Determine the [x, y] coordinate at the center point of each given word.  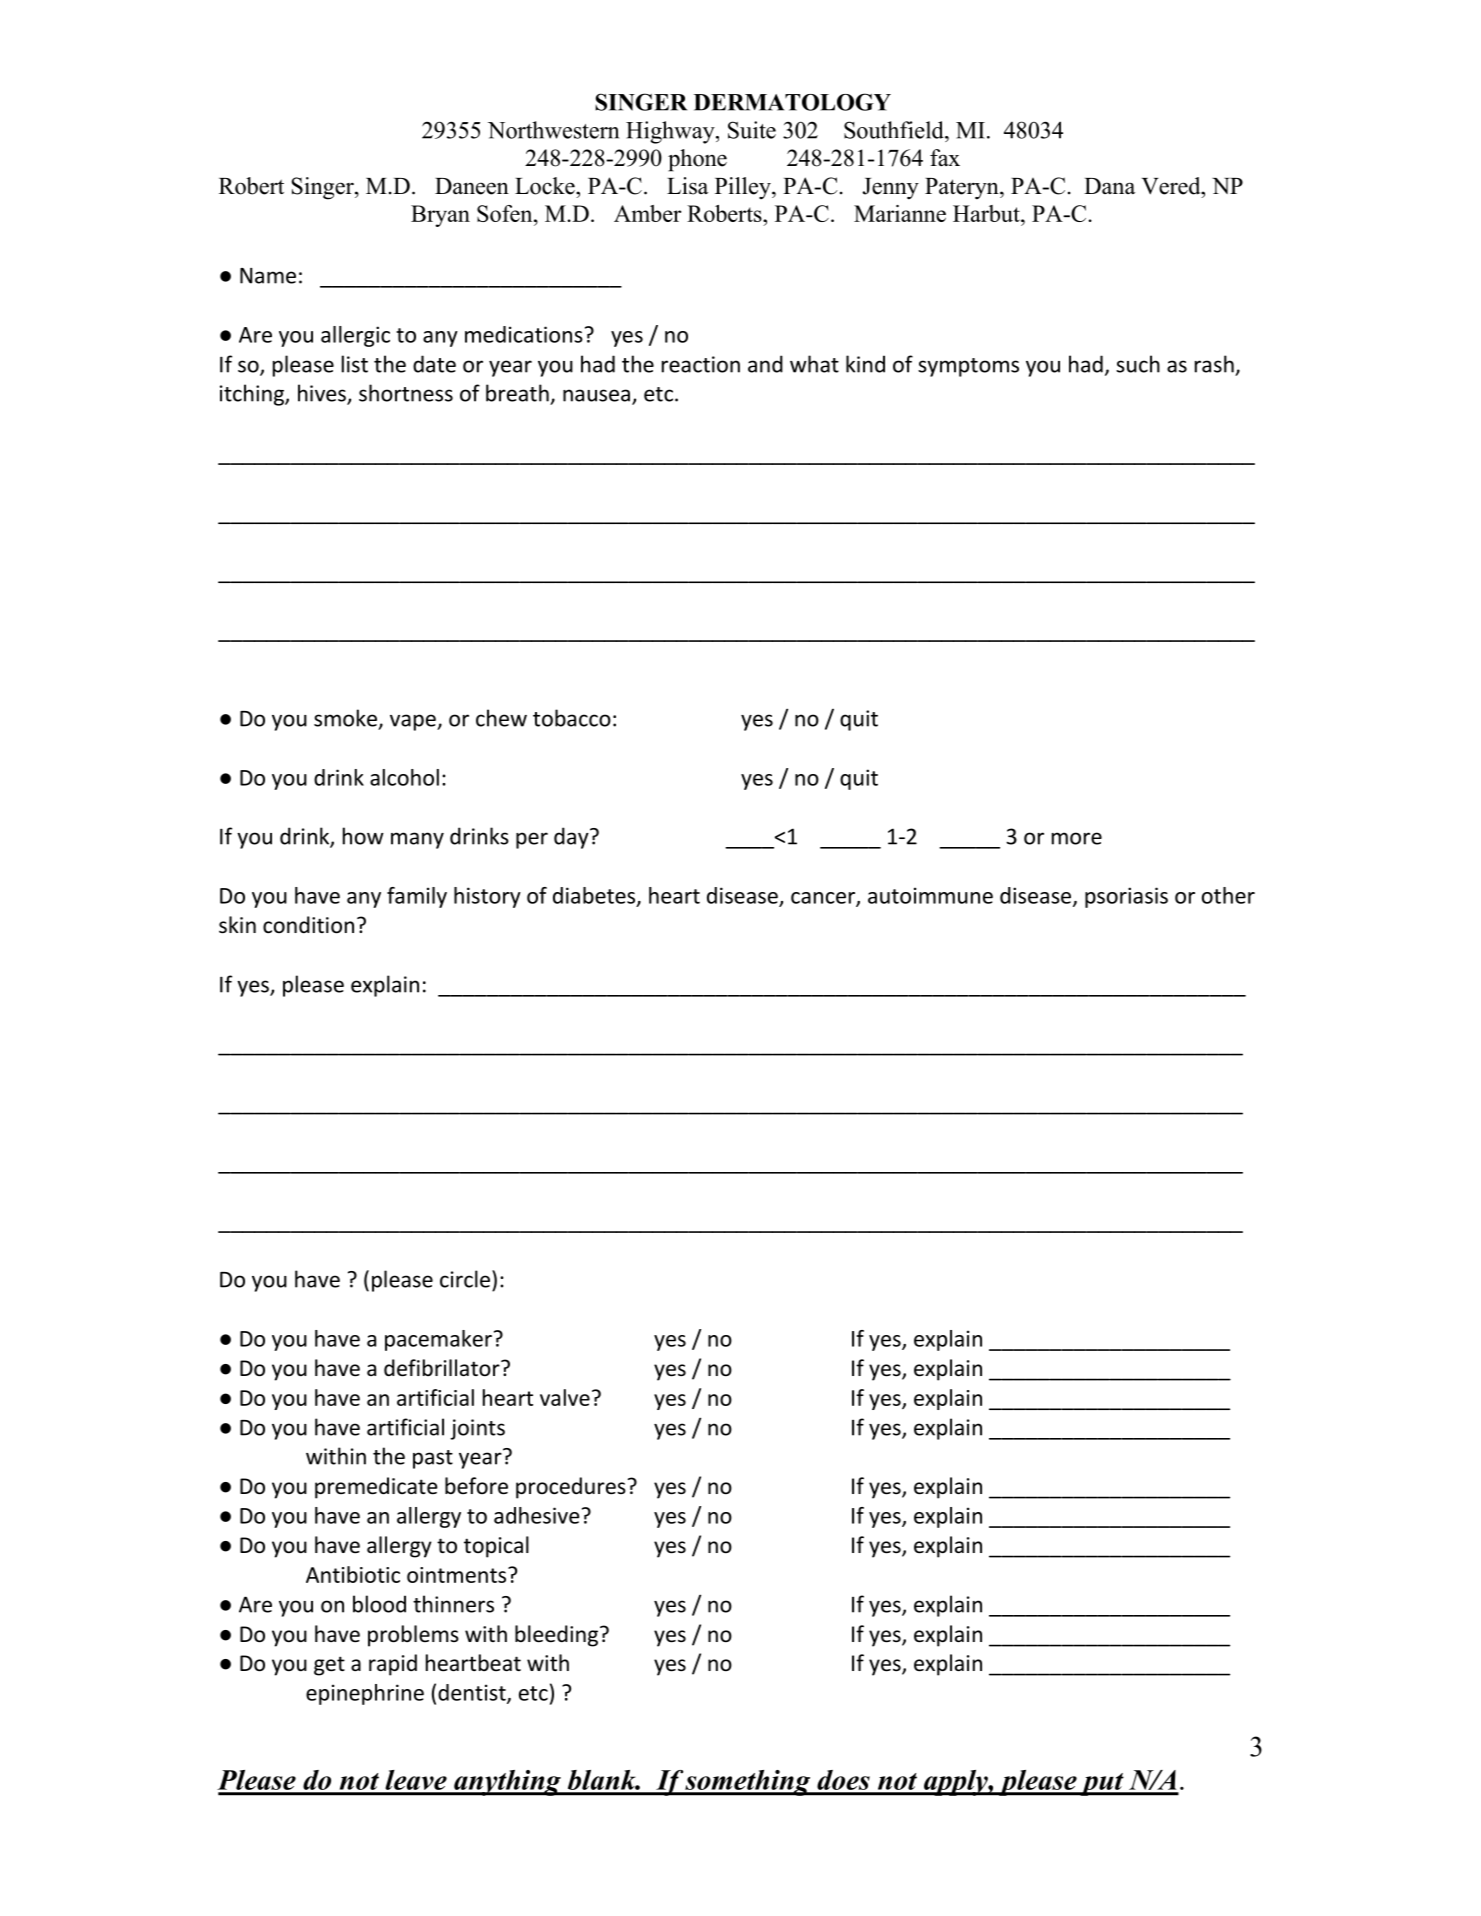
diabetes [595, 896]
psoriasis [1126, 897]
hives [323, 394]
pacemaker [438, 1340]
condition [308, 925]
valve [565, 1397]
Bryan [440, 216]
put [1102, 1784]
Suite [752, 130]
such [1138, 364]
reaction [701, 364]
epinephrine [365, 1694]
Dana [1109, 186]
